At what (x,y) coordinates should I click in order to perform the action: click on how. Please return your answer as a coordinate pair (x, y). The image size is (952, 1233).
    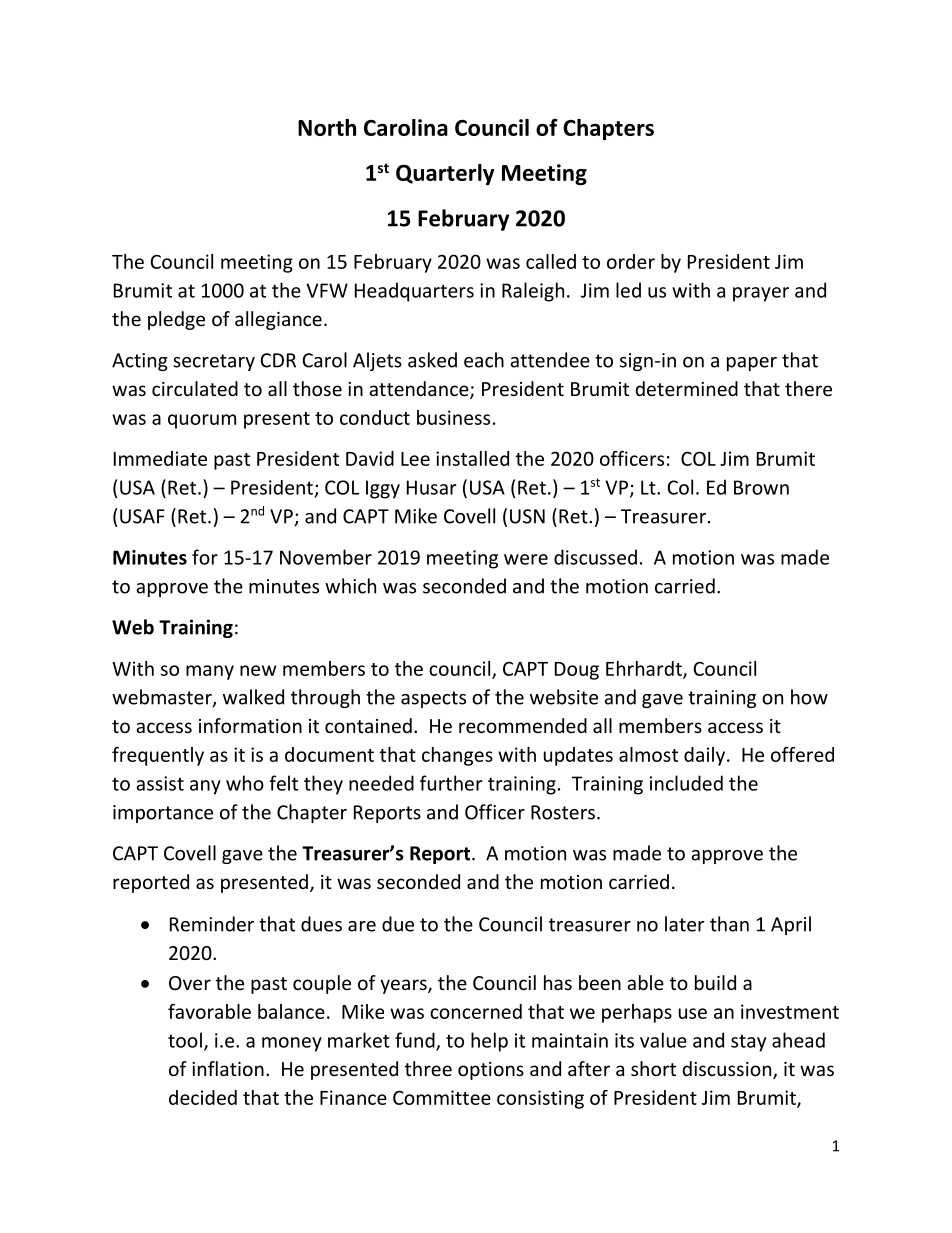
    Looking at the image, I should click on (809, 697).
